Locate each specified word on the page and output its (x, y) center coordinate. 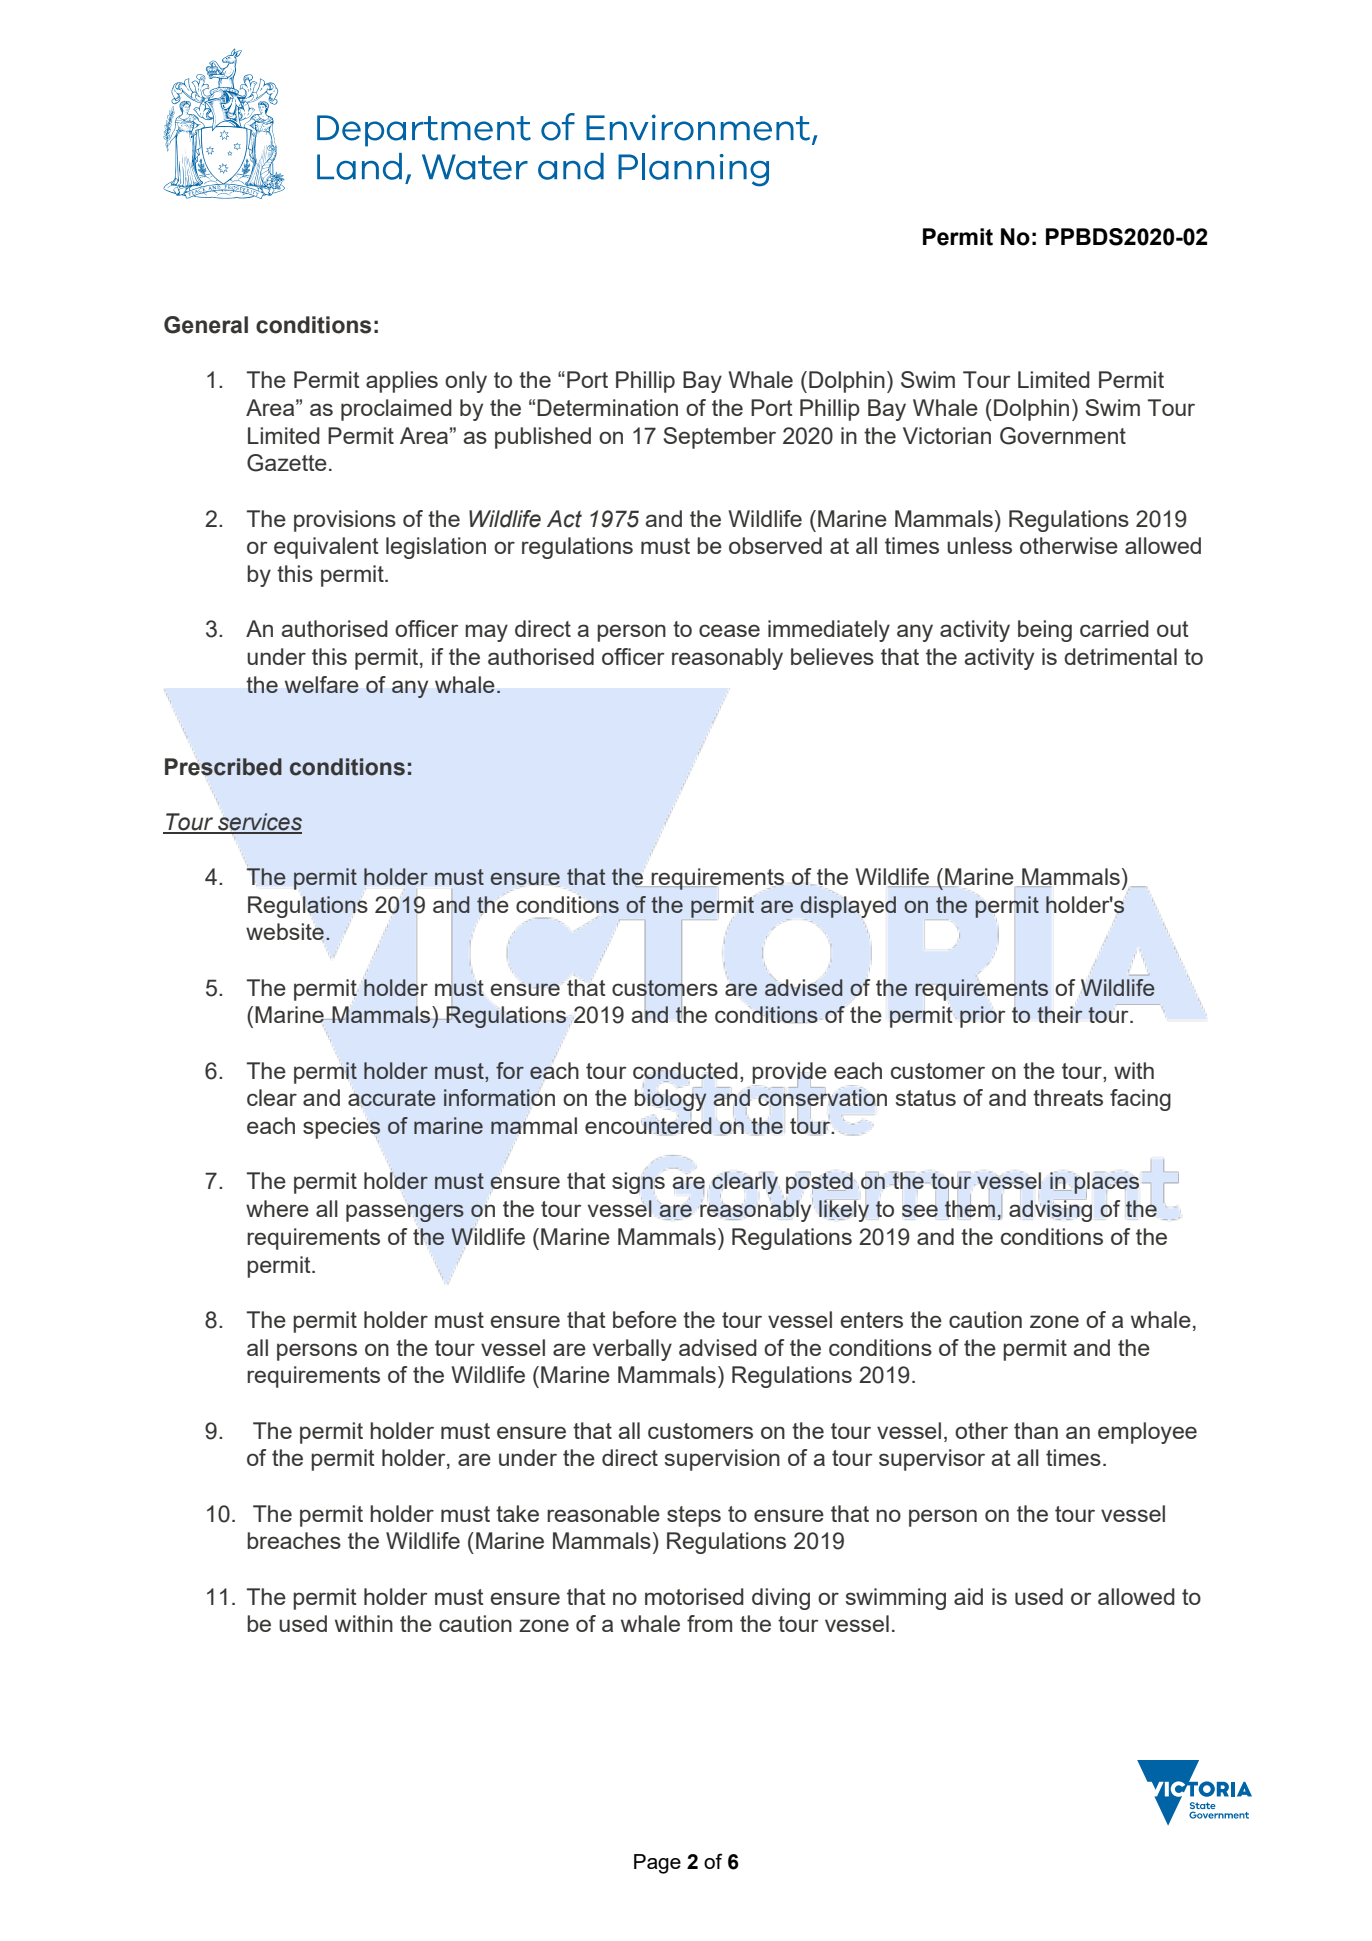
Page (657, 1864)
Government (1063, 436)
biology (671, 1099)
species (341, 1128)
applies (402, 382)
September (719, 438)
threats (1068, 1097)
